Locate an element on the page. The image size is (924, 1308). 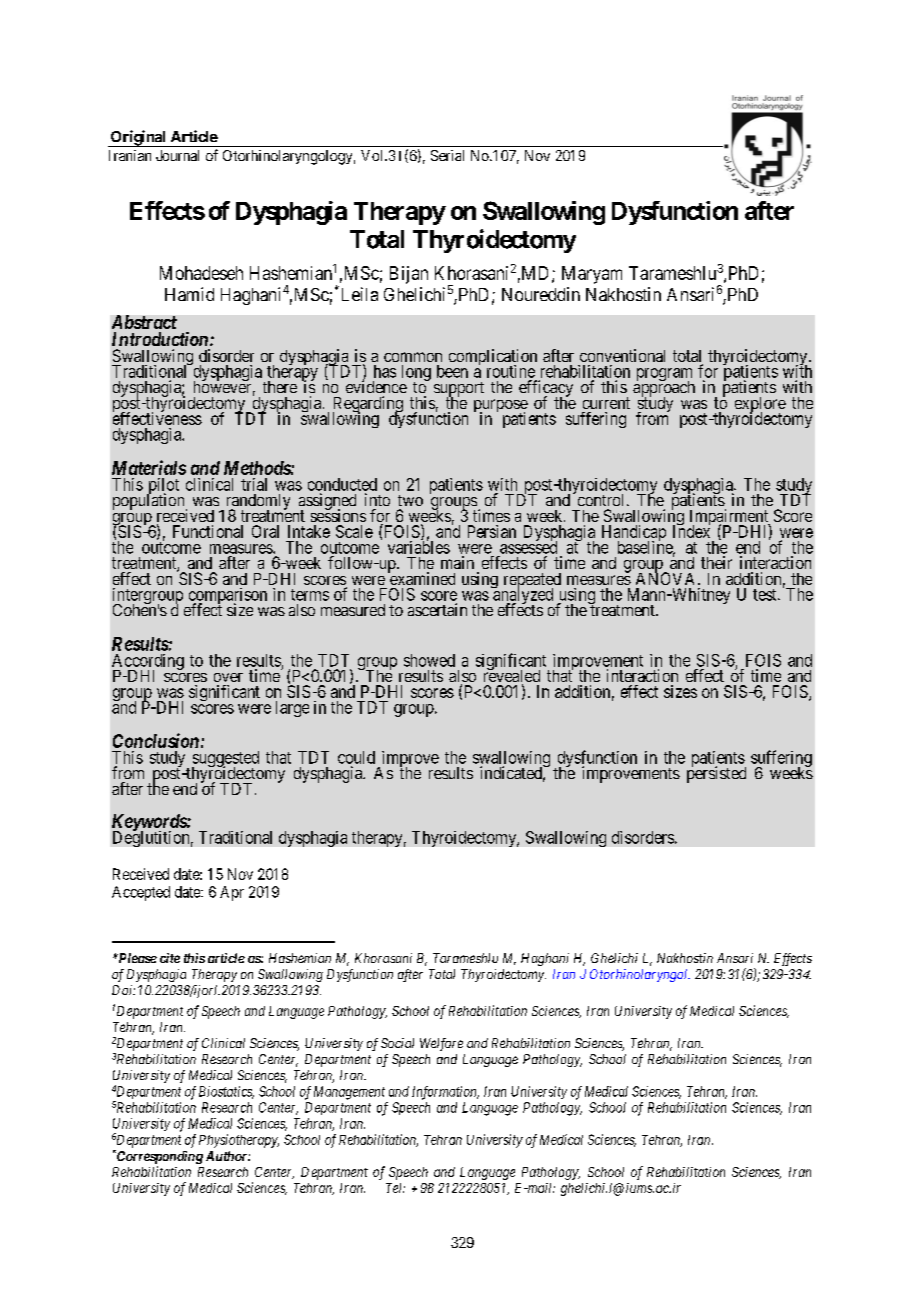
ANOVA is located at coordinates (667, 578).
